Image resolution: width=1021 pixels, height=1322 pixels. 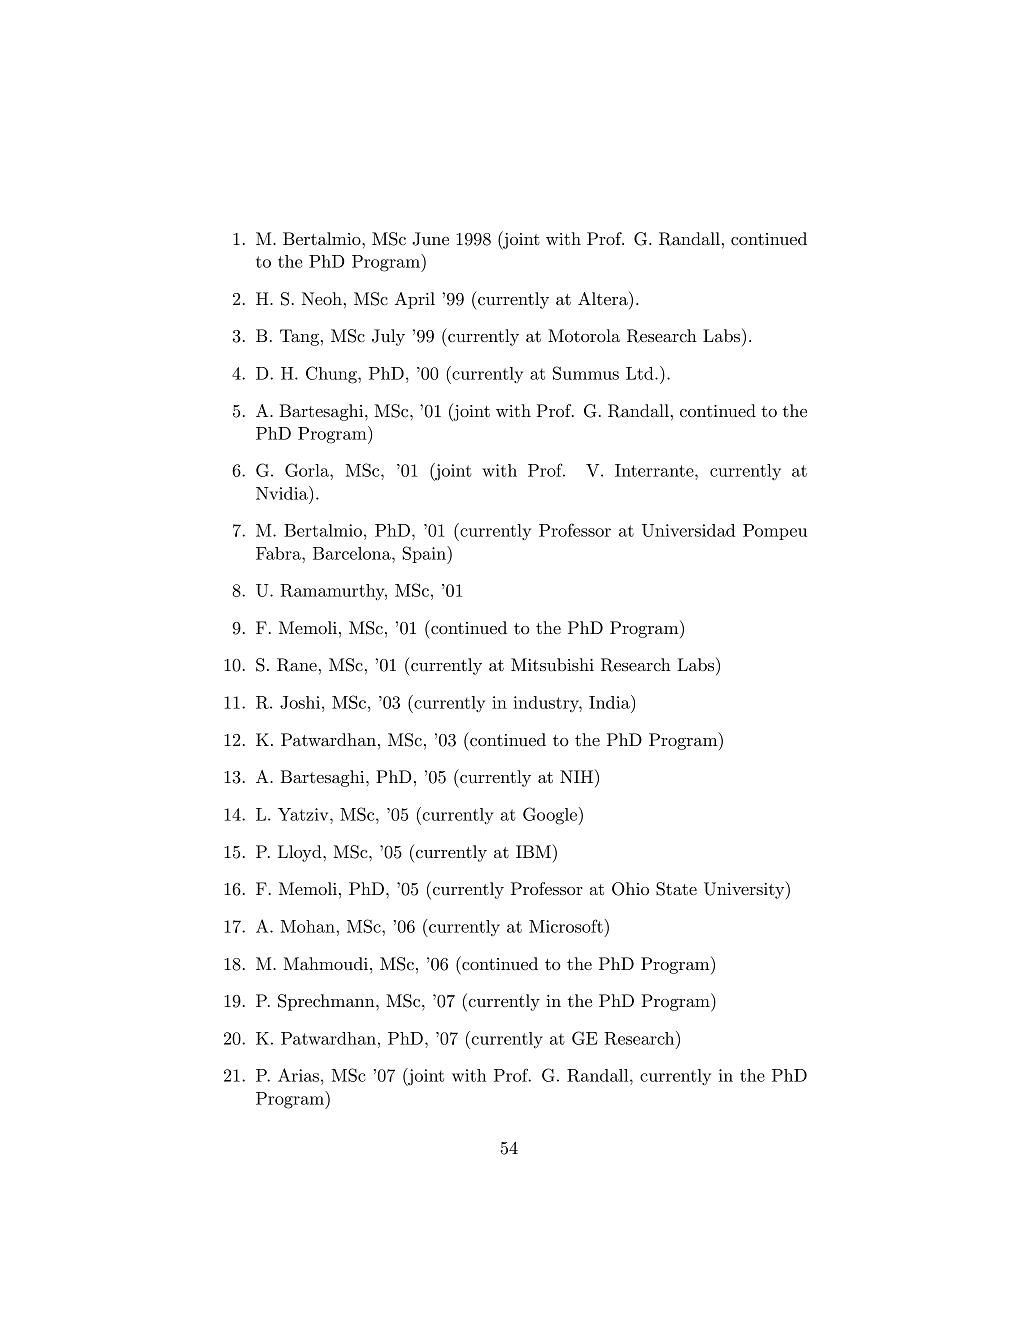 I want to click on Motorola, so click(x=584, y=335).
